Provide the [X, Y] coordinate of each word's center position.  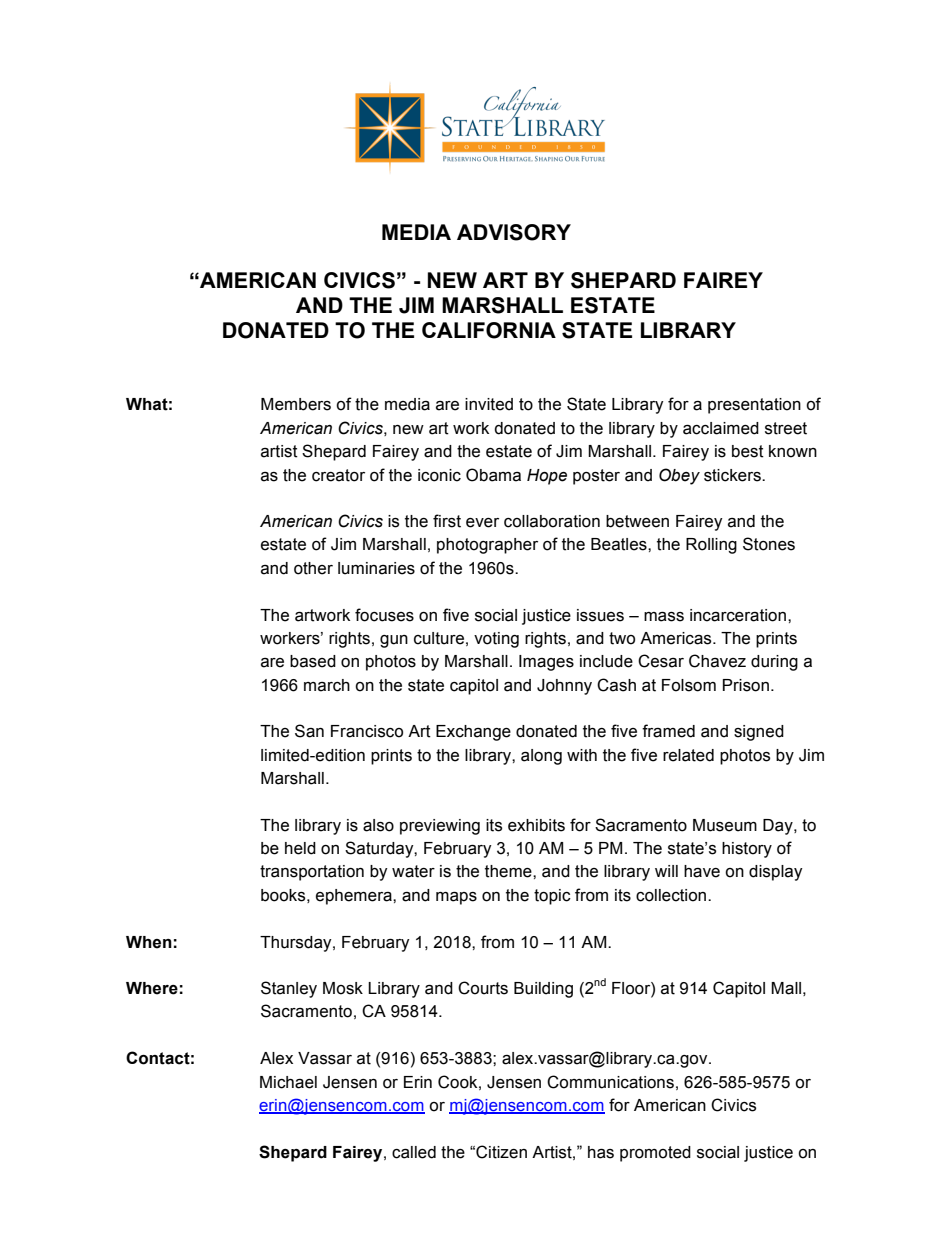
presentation [754, 406]
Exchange [473, 733]
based [313, 661]
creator [338, 475]
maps [456, 898]
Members [296, 404]
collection [672, 895]
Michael [288, 1082]
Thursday [297, 944]
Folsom [689, 685]
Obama [493, 475]
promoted [655, 1154]
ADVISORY [514, 232]
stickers [733, 475]
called [414, 1152]
